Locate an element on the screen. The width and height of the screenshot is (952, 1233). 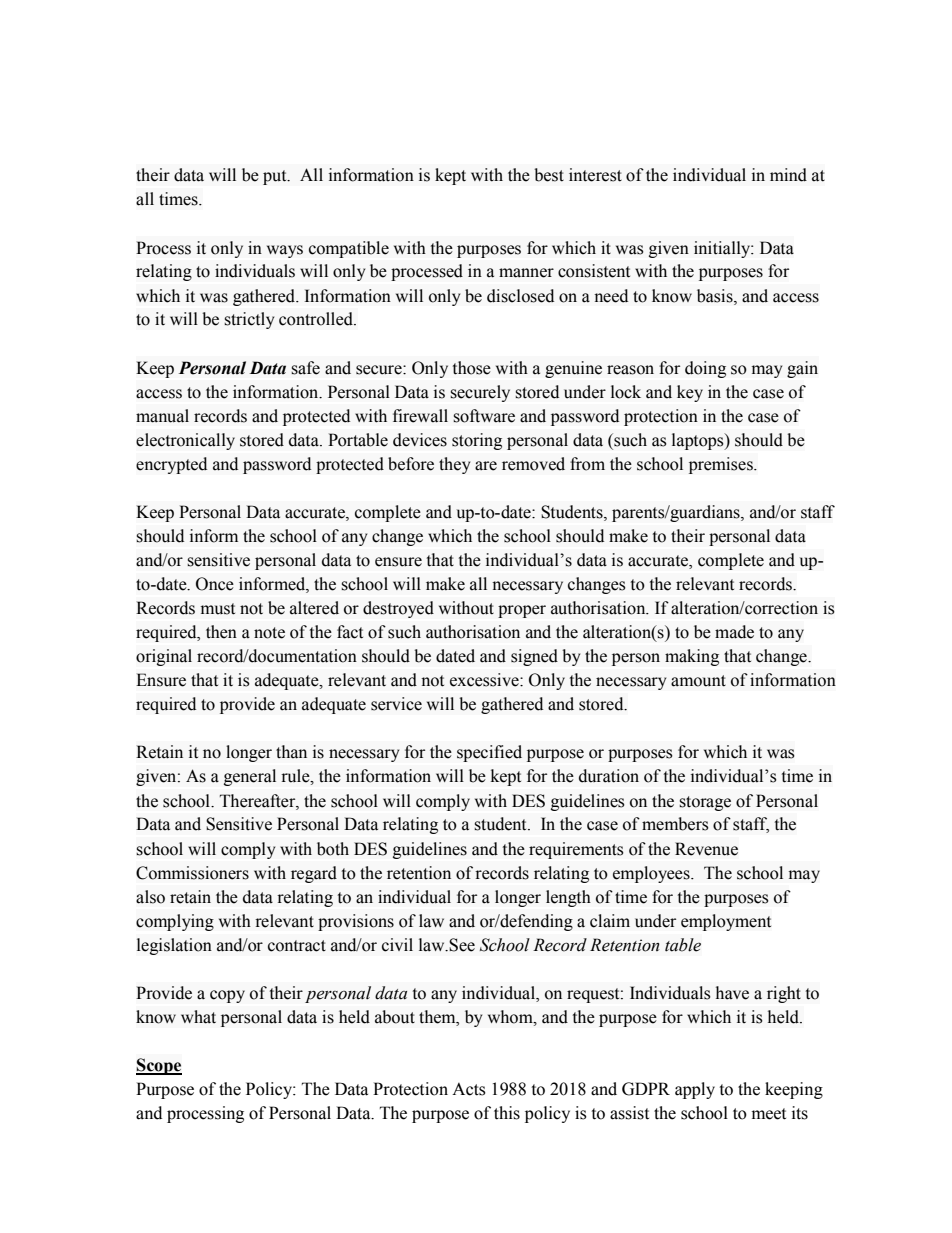
best is located at coordinates (549, 175).
